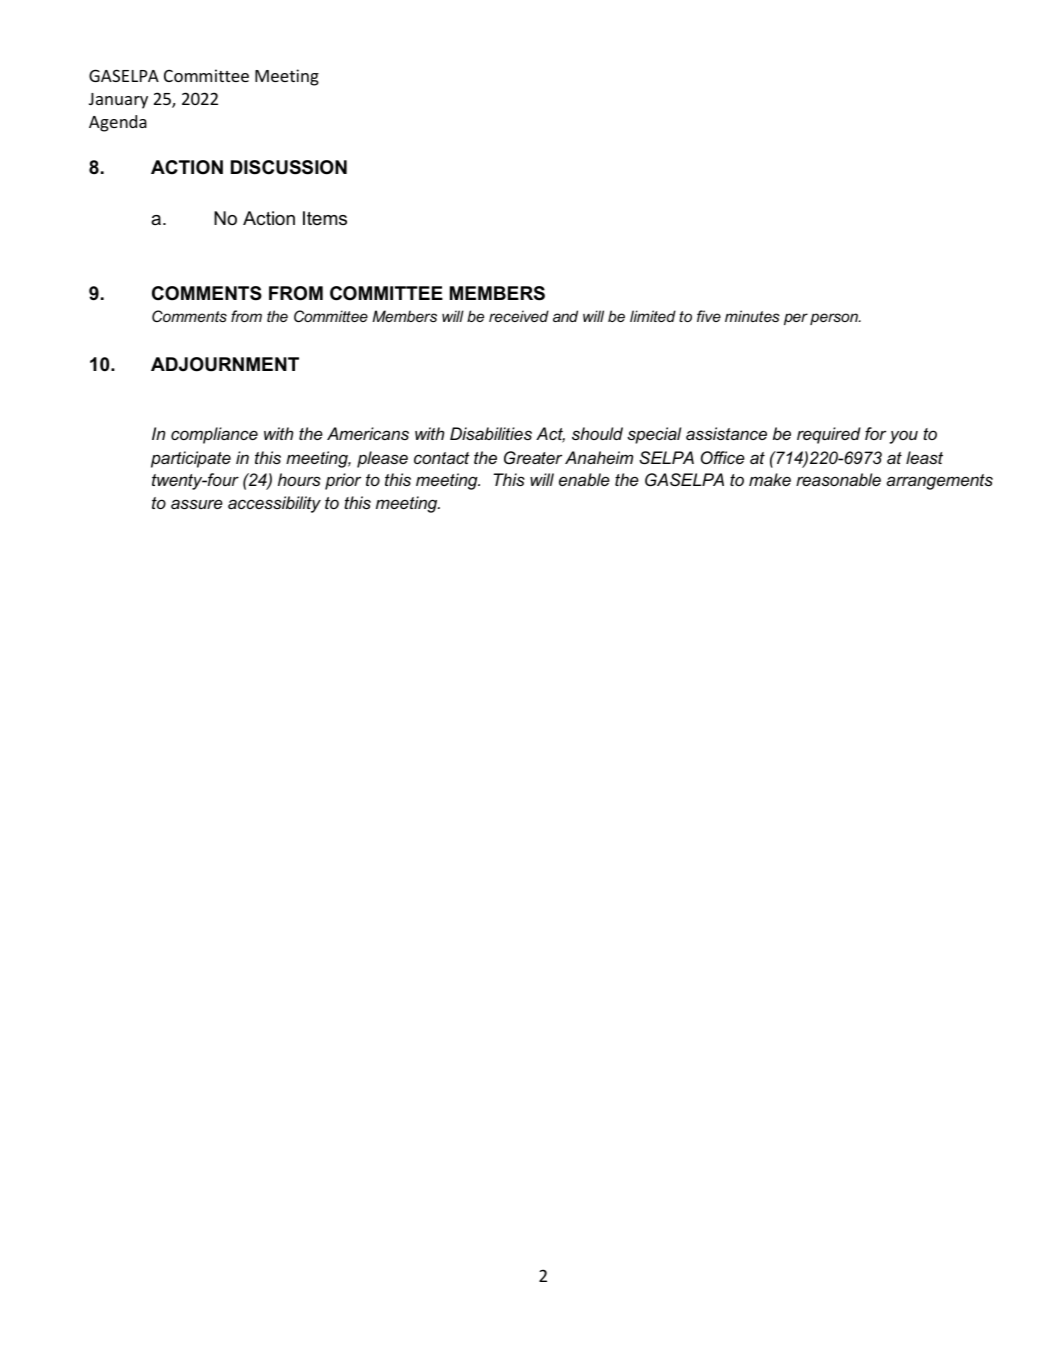  What do you see at coordinates (838, 479) in the screenshot?
I see `reasonable` at bounding box center [838, 479].
